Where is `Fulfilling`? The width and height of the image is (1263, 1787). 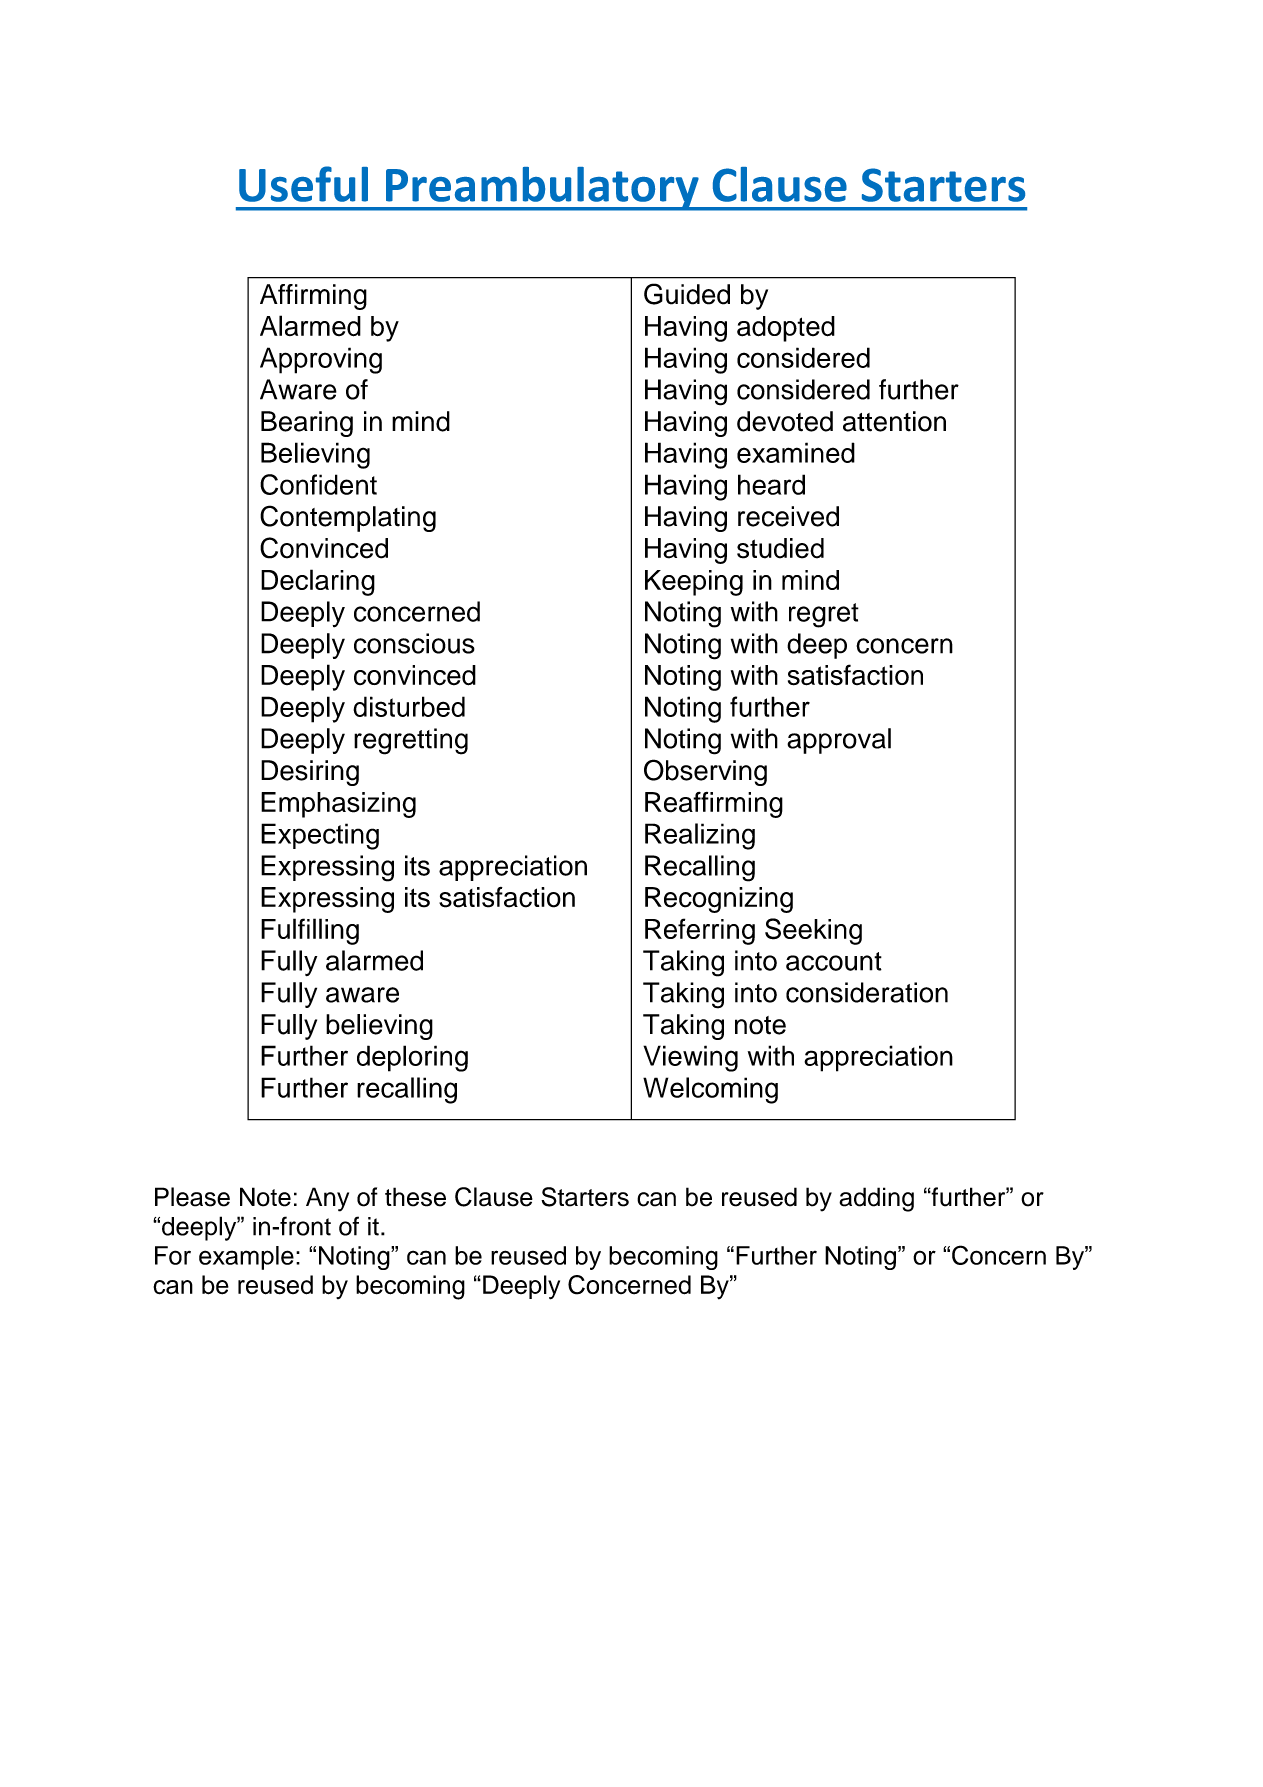 Fulfilling is located at coordinates (310, 931).
